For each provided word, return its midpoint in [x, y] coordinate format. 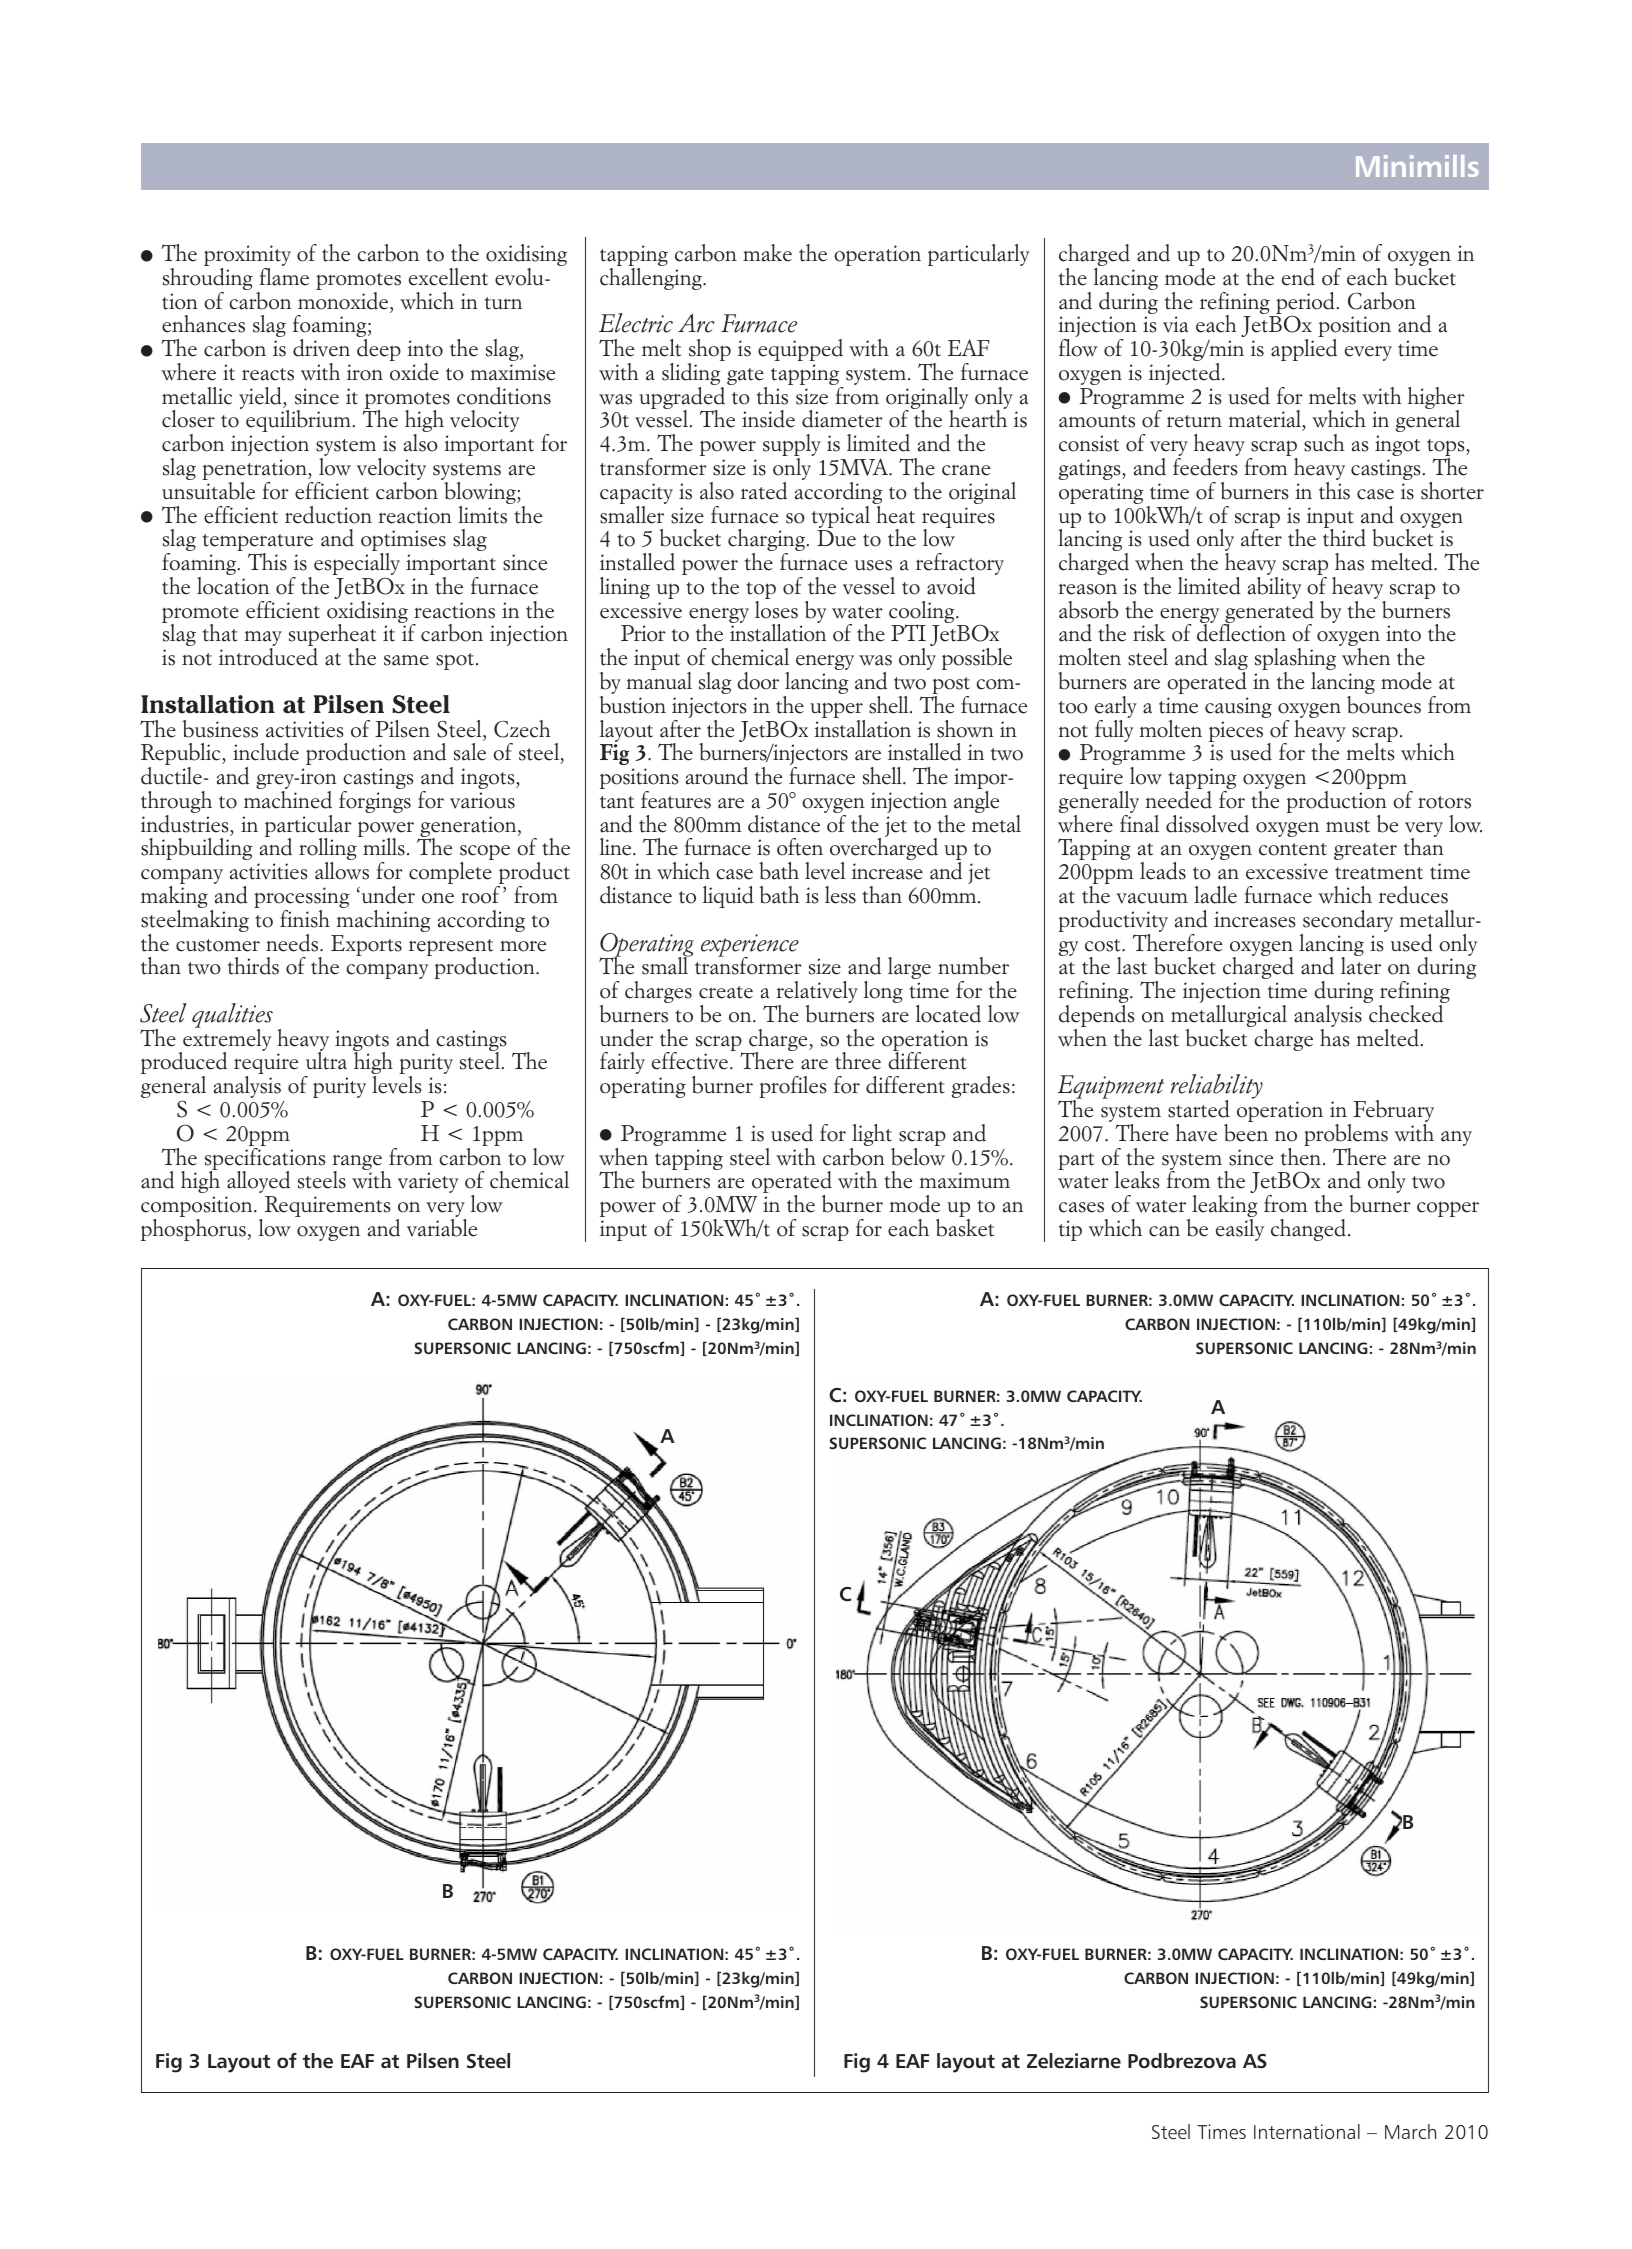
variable [442, 1228]
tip [1070, 1230]
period [1305, 304]
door [758, 681]
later [1361, 965]
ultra [326, 1060]
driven [321, 348]
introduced [268, 657]
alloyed [258, 1182]
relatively [817, 993]
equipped [800, 350]
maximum [964, 1180]
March [1410, 2131]
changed [1308, 1230]
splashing [1295, 660]
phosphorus [193, 1230]
